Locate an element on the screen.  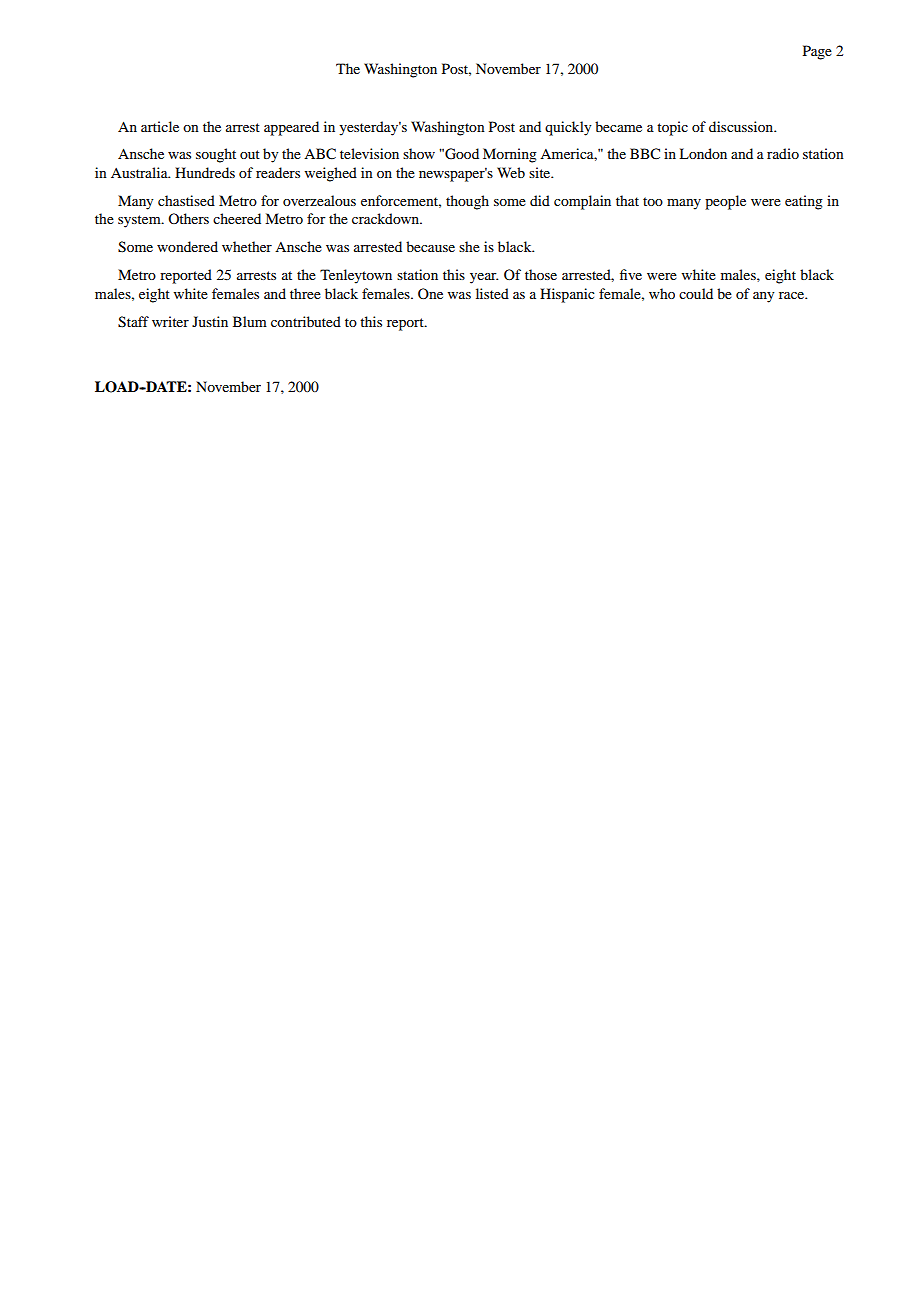
article is located at coordinates (160, 126).
